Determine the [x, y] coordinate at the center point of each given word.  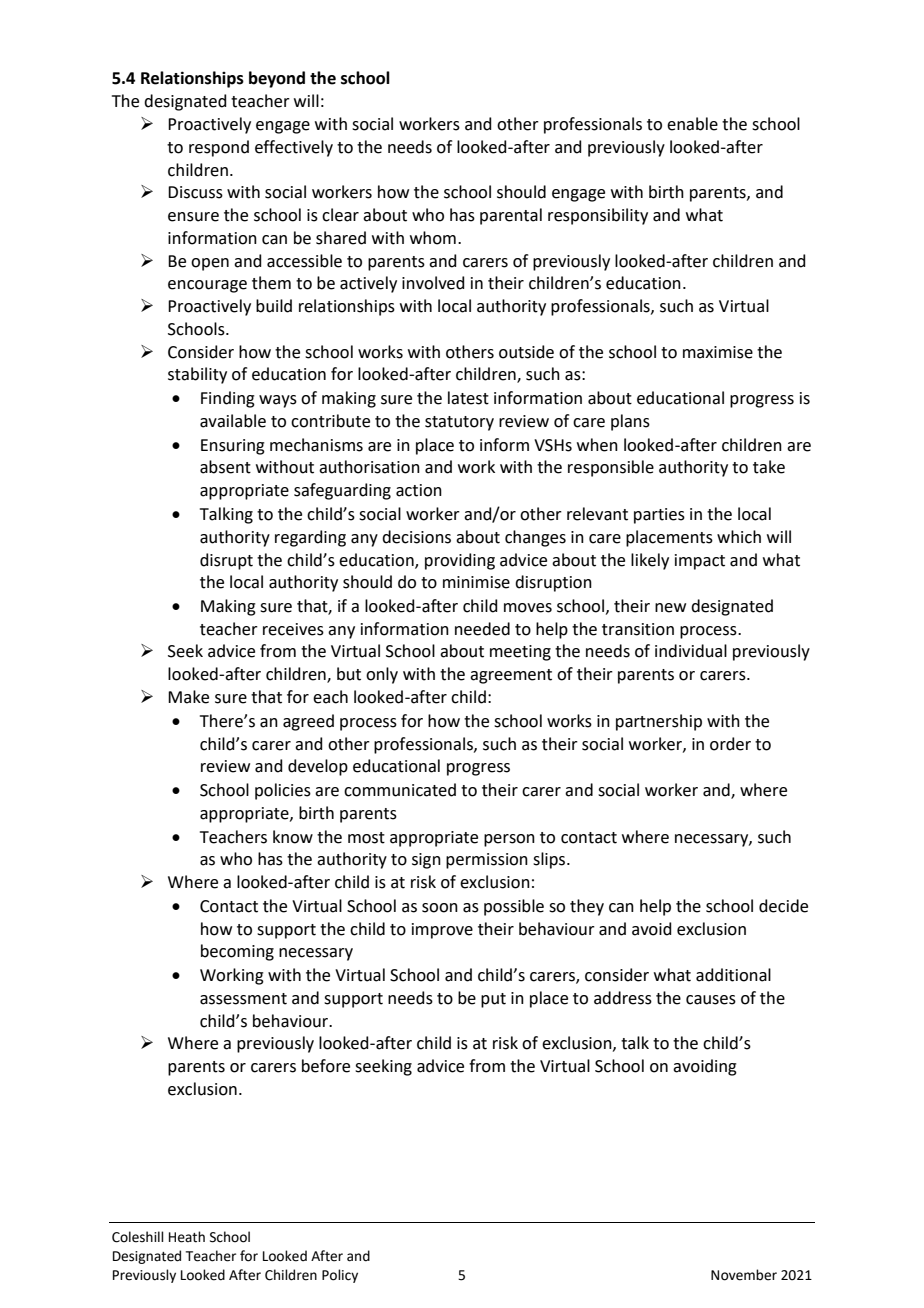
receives [293, 629]
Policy [340, 1276]
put [493, 1000]
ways [278, 401]
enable [692, 124]
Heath [187, 1237]
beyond [277, 79]
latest [468, 398]
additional [733, 975]
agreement [511, 676]
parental [511, 216]
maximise [718, 352]
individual [691, 651]
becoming [237, 952]
